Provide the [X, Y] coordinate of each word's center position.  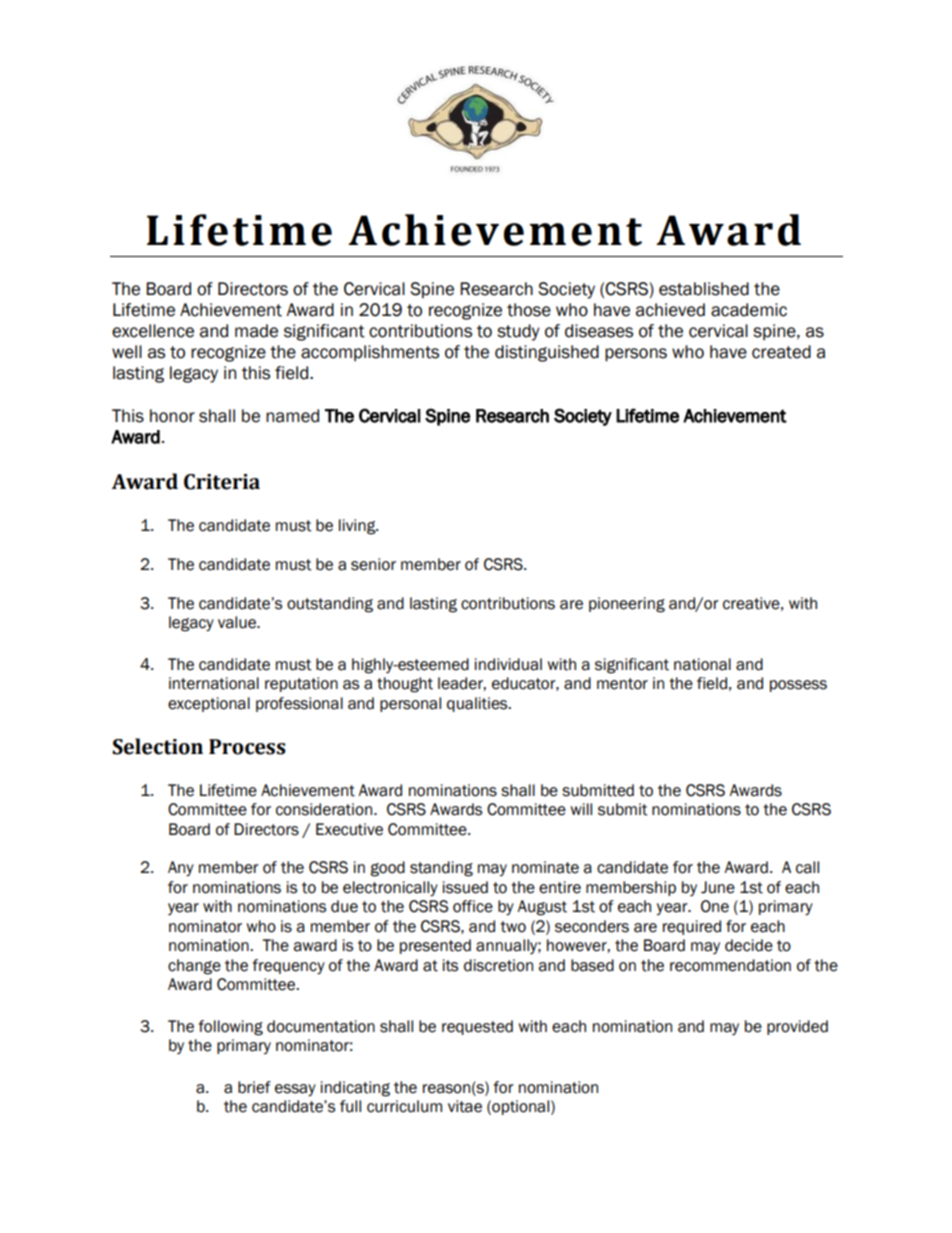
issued [465, 887]
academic [749, 310]
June [718, 887]
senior [373, 564]
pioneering [627, 605]
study [518, 332]
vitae [465, 1106]
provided [797, 1027]
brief [254, 1087]
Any [181, 868]
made [256, 331]
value [238, 622]
